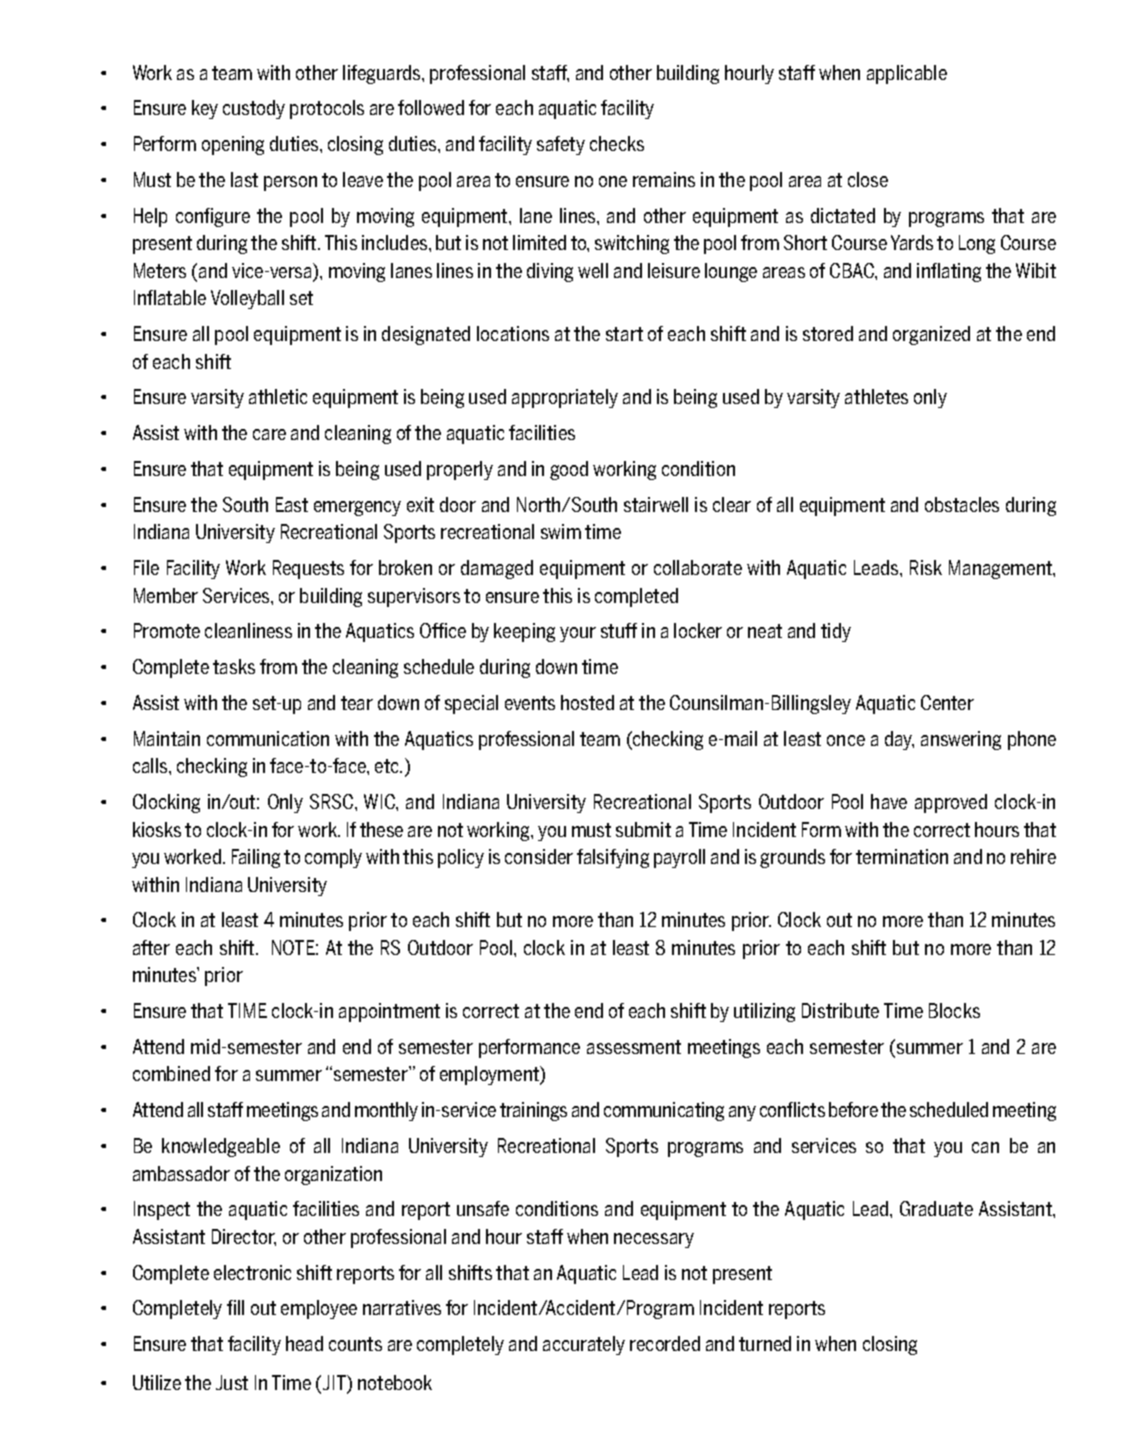  What do you see at coordinates (617, 143) in the screenshot?
I see `checks` at bounding box center [617, 143].
